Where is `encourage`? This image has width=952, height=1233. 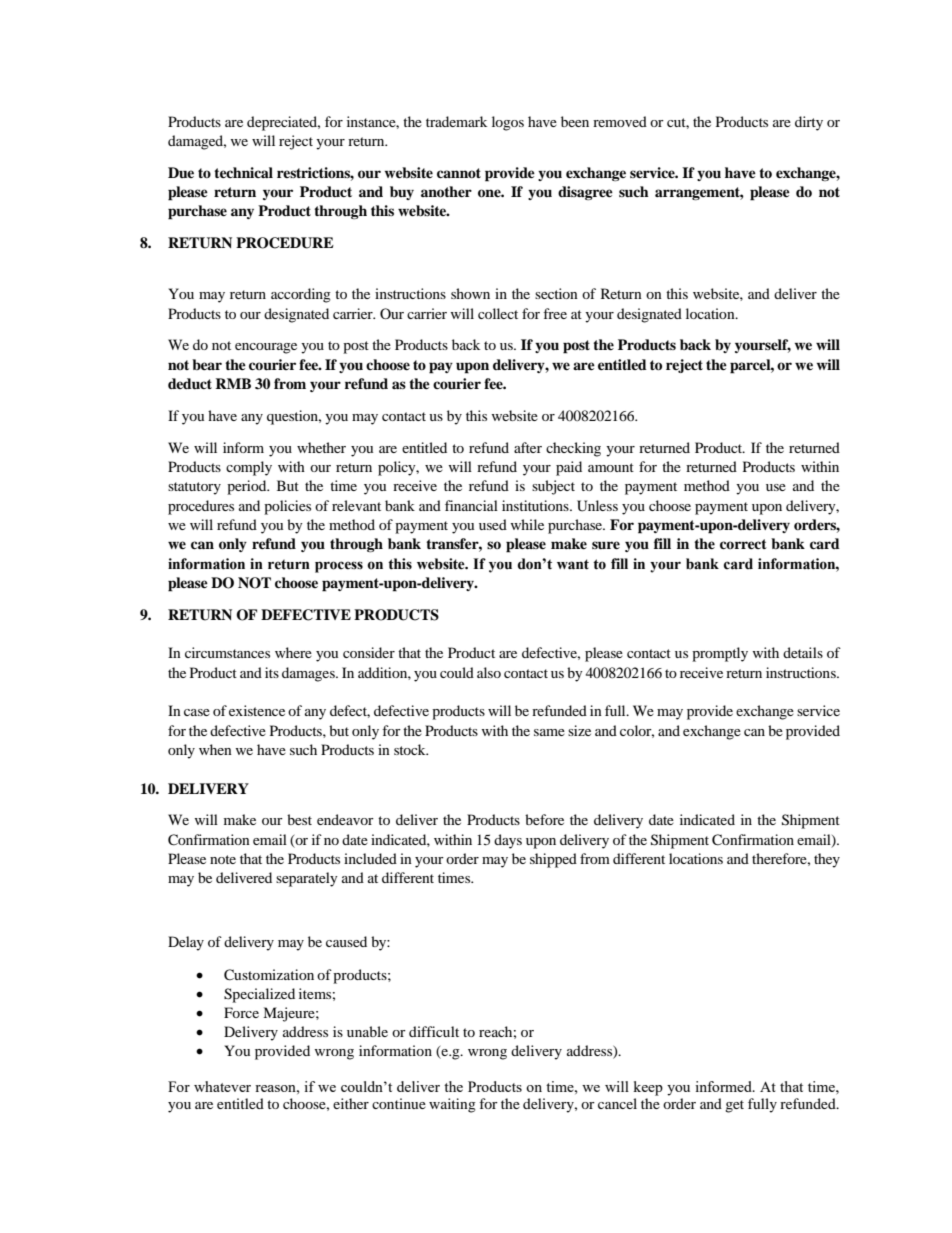 encourage is located at coordinates (266, 348).
